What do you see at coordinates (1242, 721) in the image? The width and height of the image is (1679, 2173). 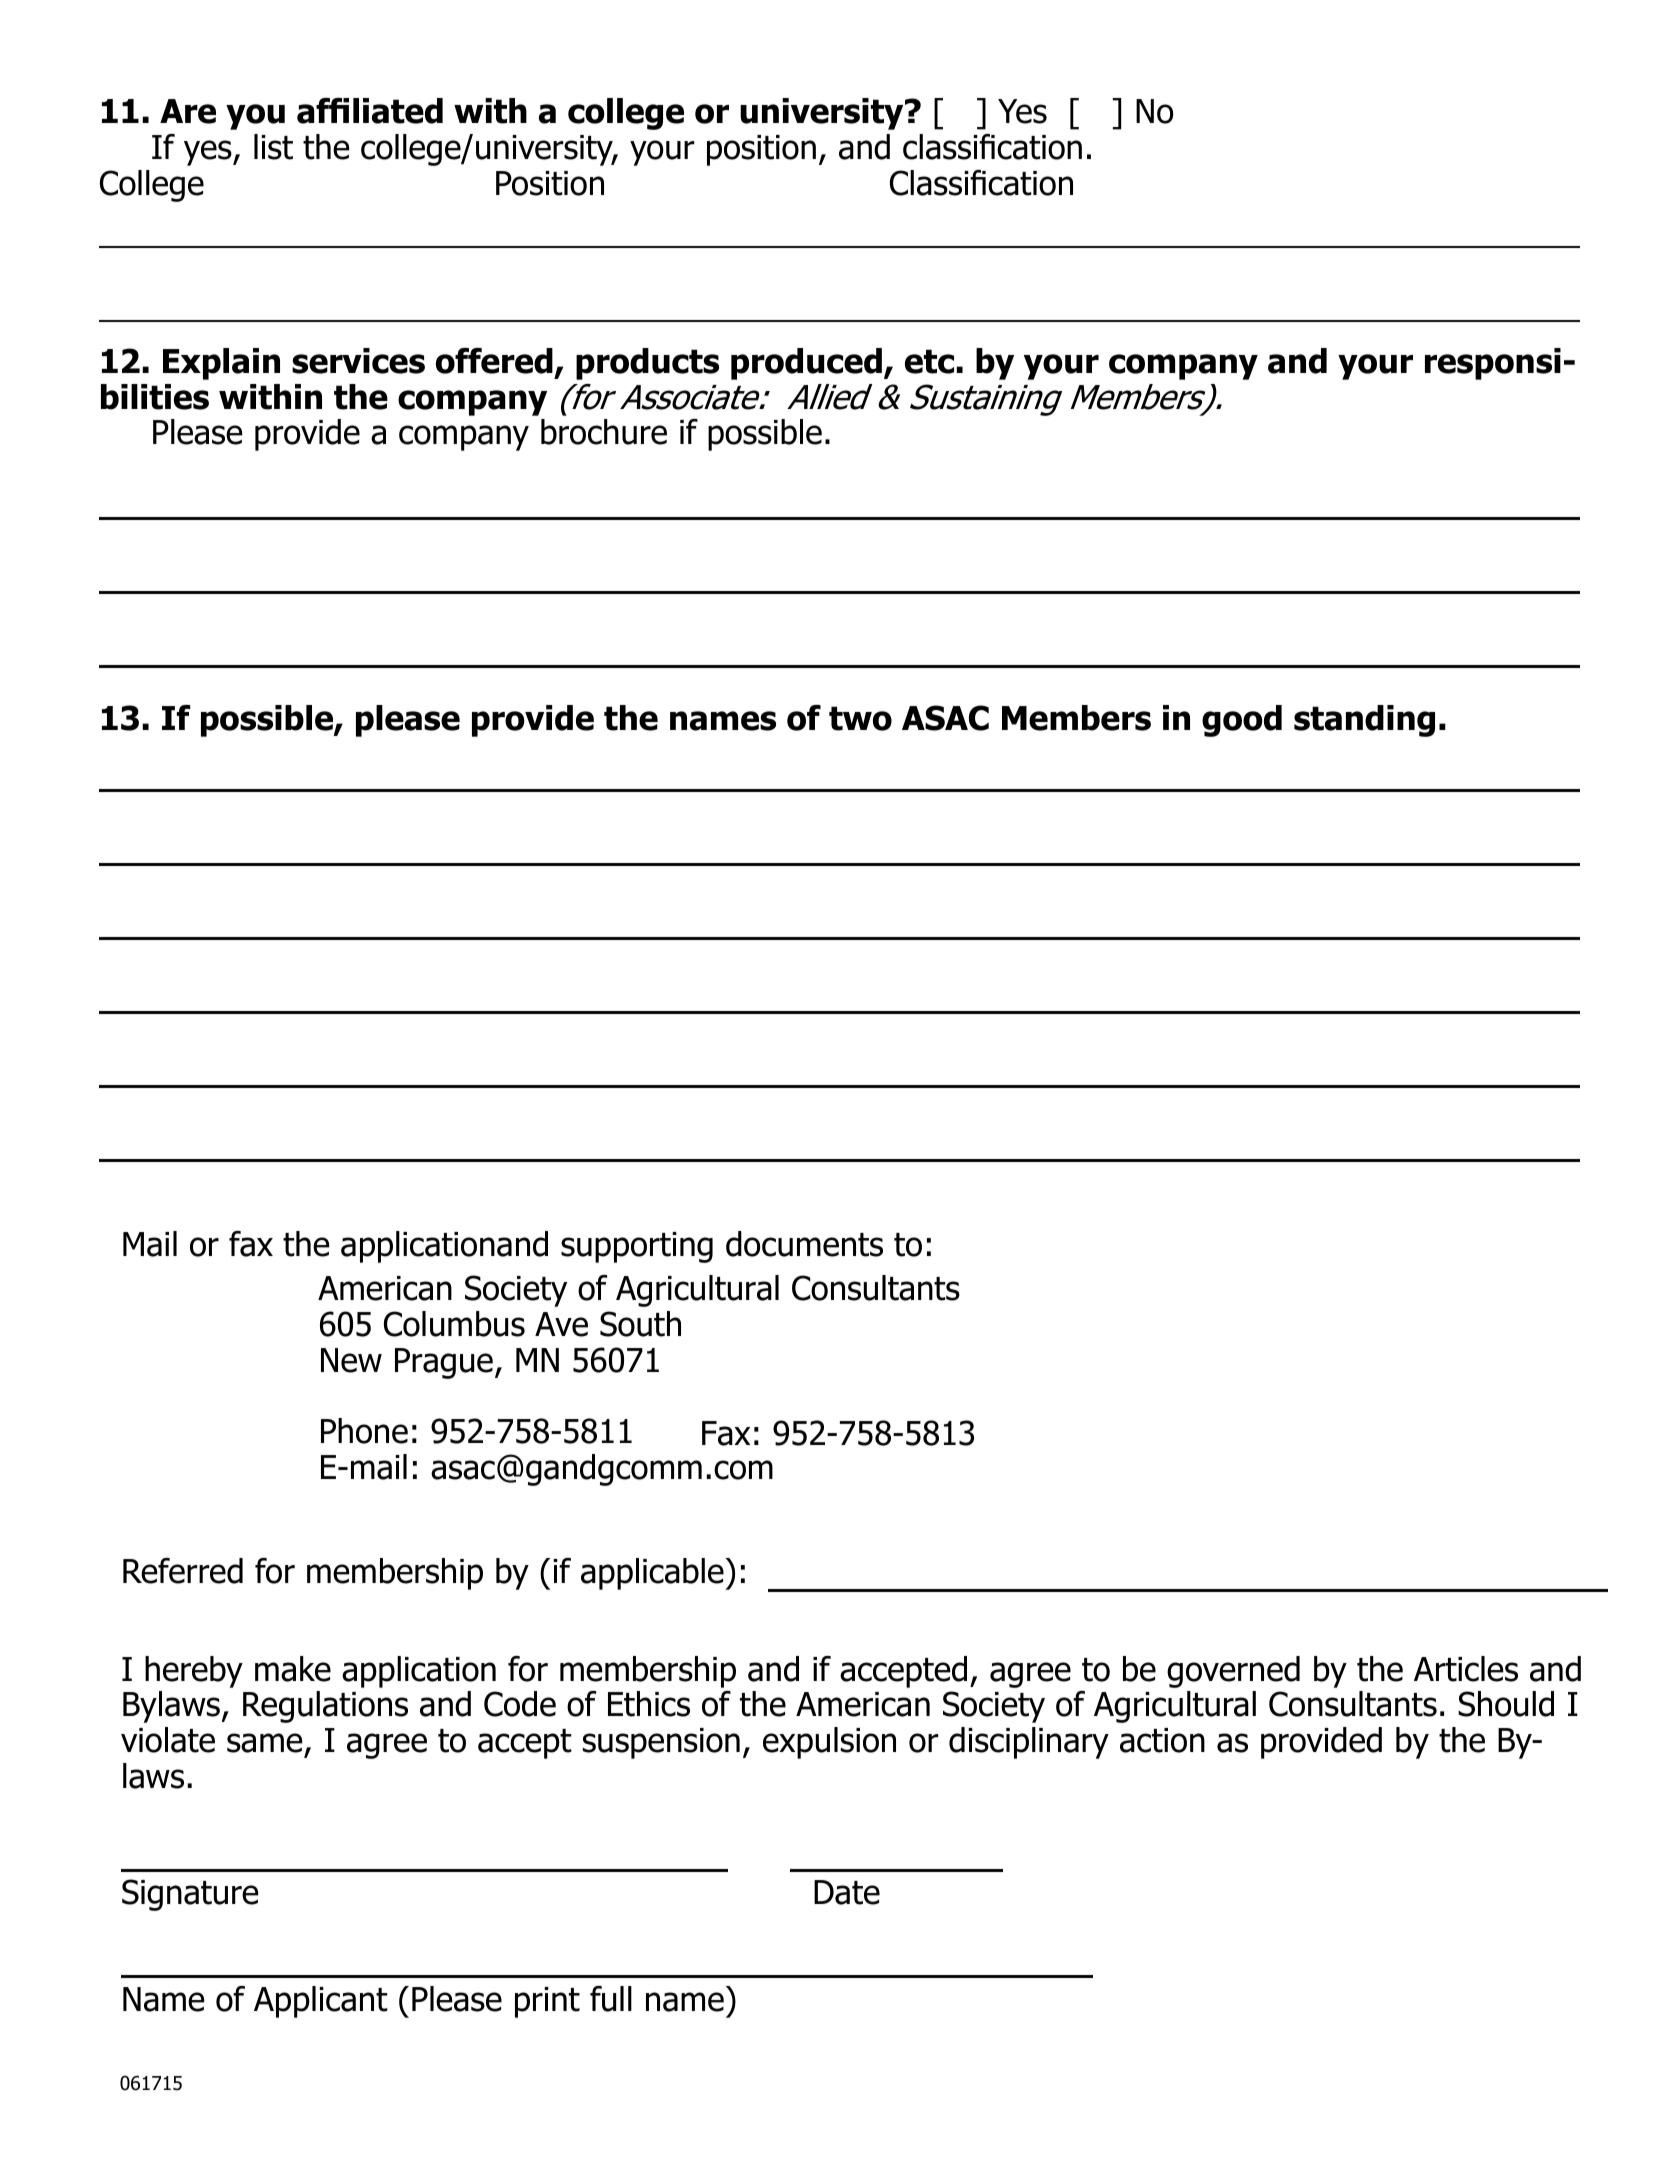 I see `good` at bounding box center [1242, 721].
